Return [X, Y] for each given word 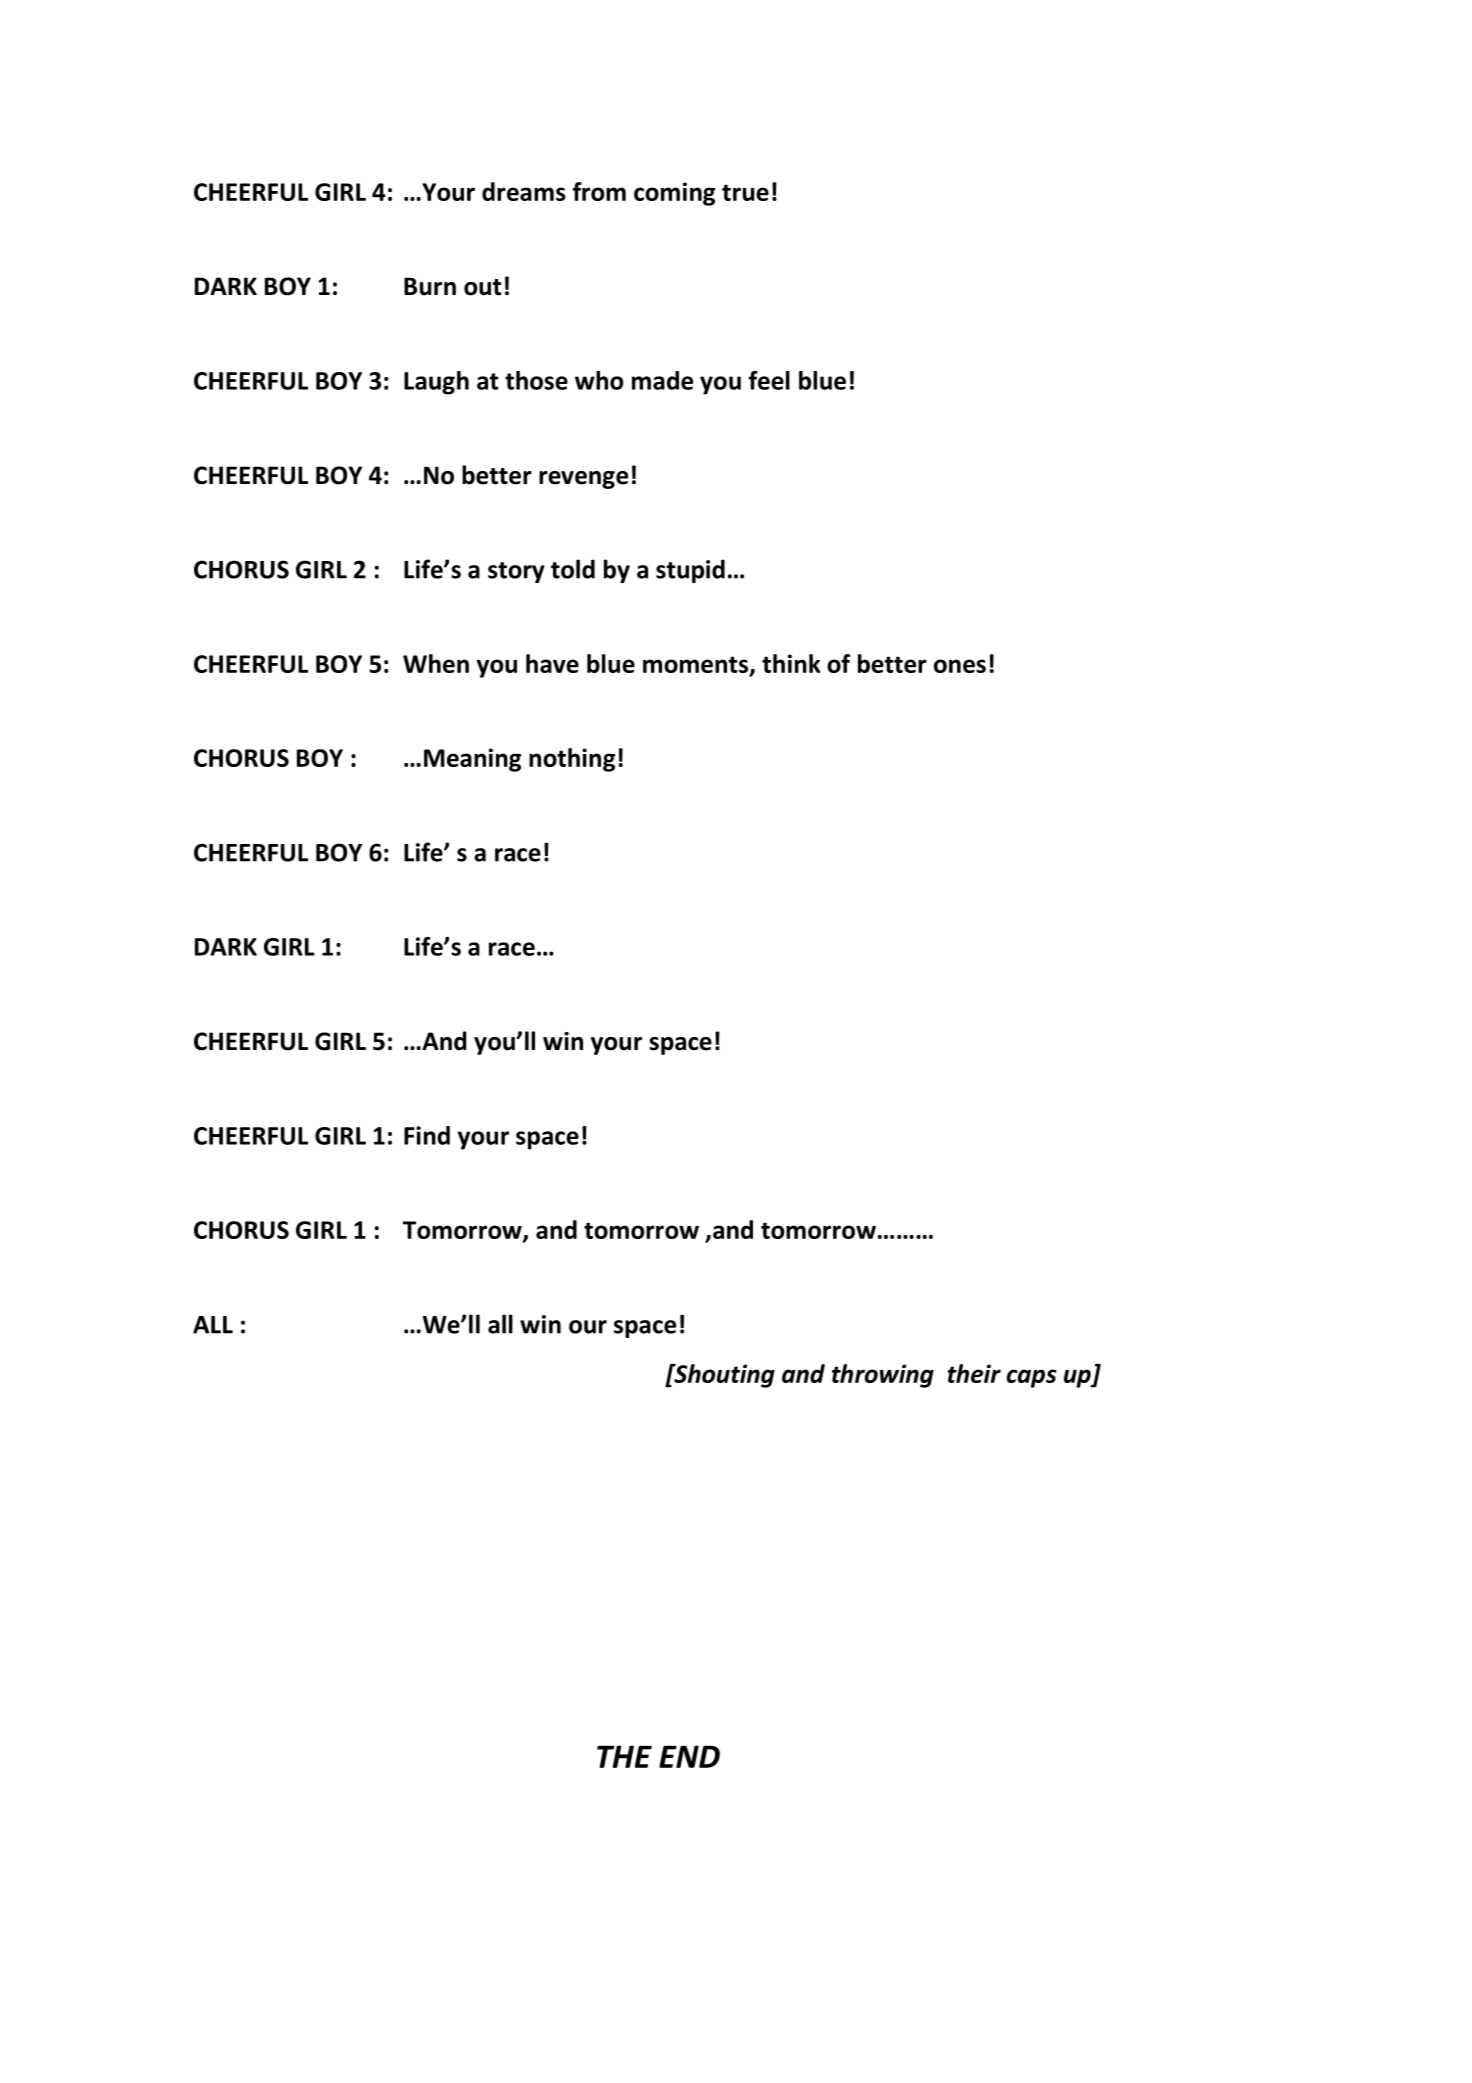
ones [960, 666]
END [689, 1756]
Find [427, 1135]
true [745, 192]
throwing [883, 1376]
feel [769, 380]
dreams [524, 191]
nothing [572, 760]
